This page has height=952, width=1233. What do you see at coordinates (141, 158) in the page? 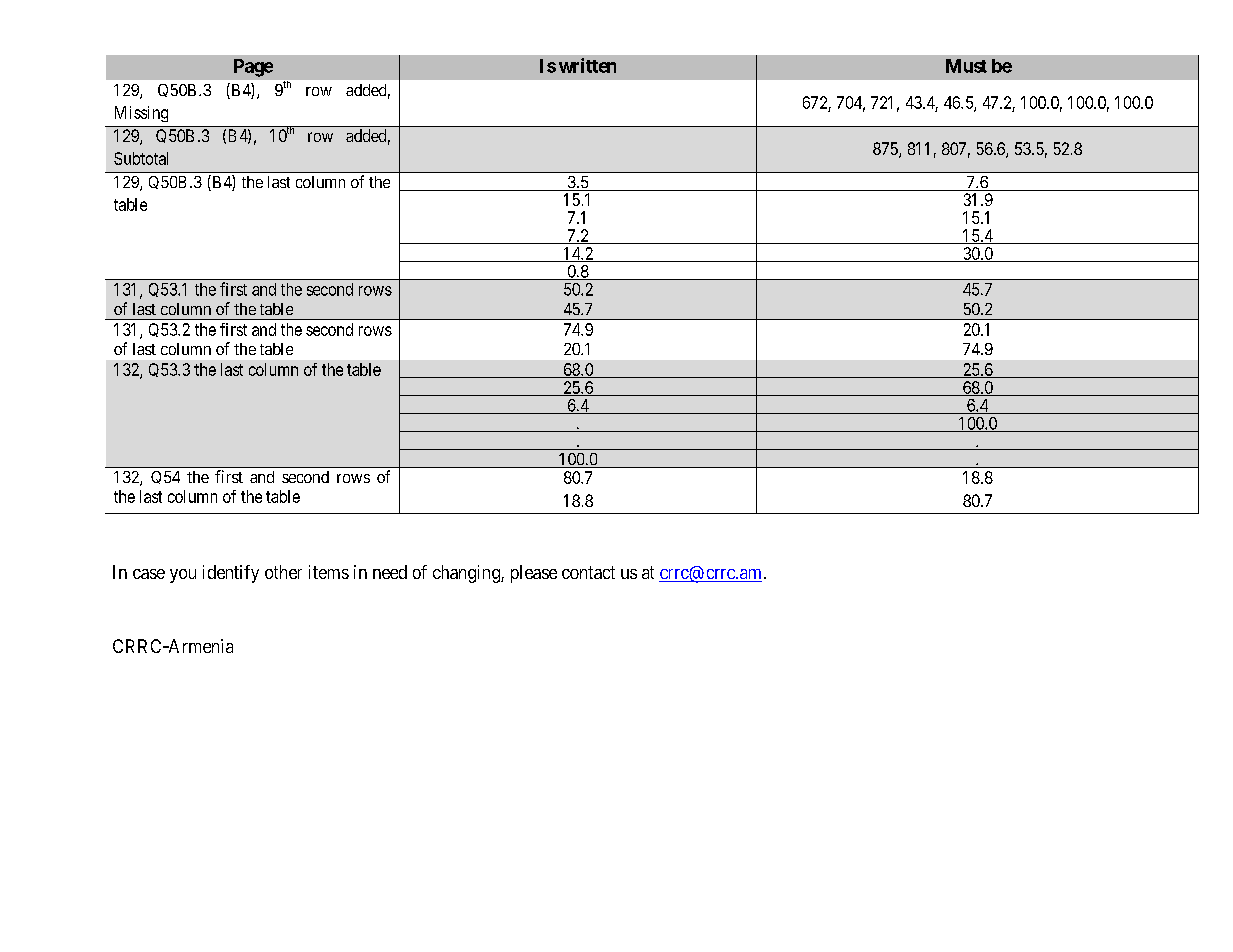
I see `Subtotal` at bounding box center [141, 158].
